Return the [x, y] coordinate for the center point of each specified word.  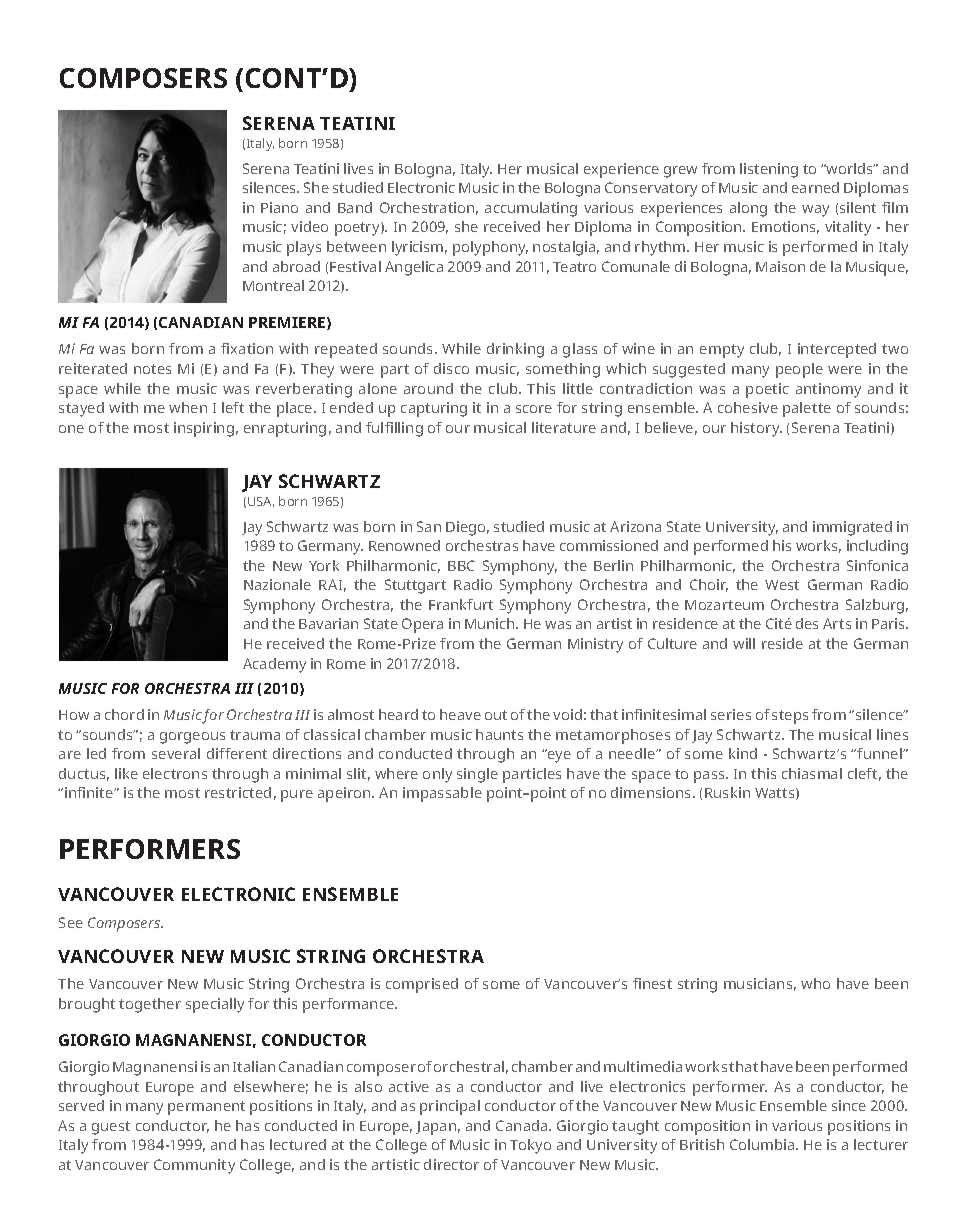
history [756, 429]
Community [194, 1166]
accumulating [531, 209]
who [815, 983]
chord [124, 714]
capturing [434, 409]
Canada [523, 1125]
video [309, 226]
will [744, 643]
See [71, 922]
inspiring [204, 429]
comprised [422, 985]
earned [815, 187]
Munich [491, 623]
